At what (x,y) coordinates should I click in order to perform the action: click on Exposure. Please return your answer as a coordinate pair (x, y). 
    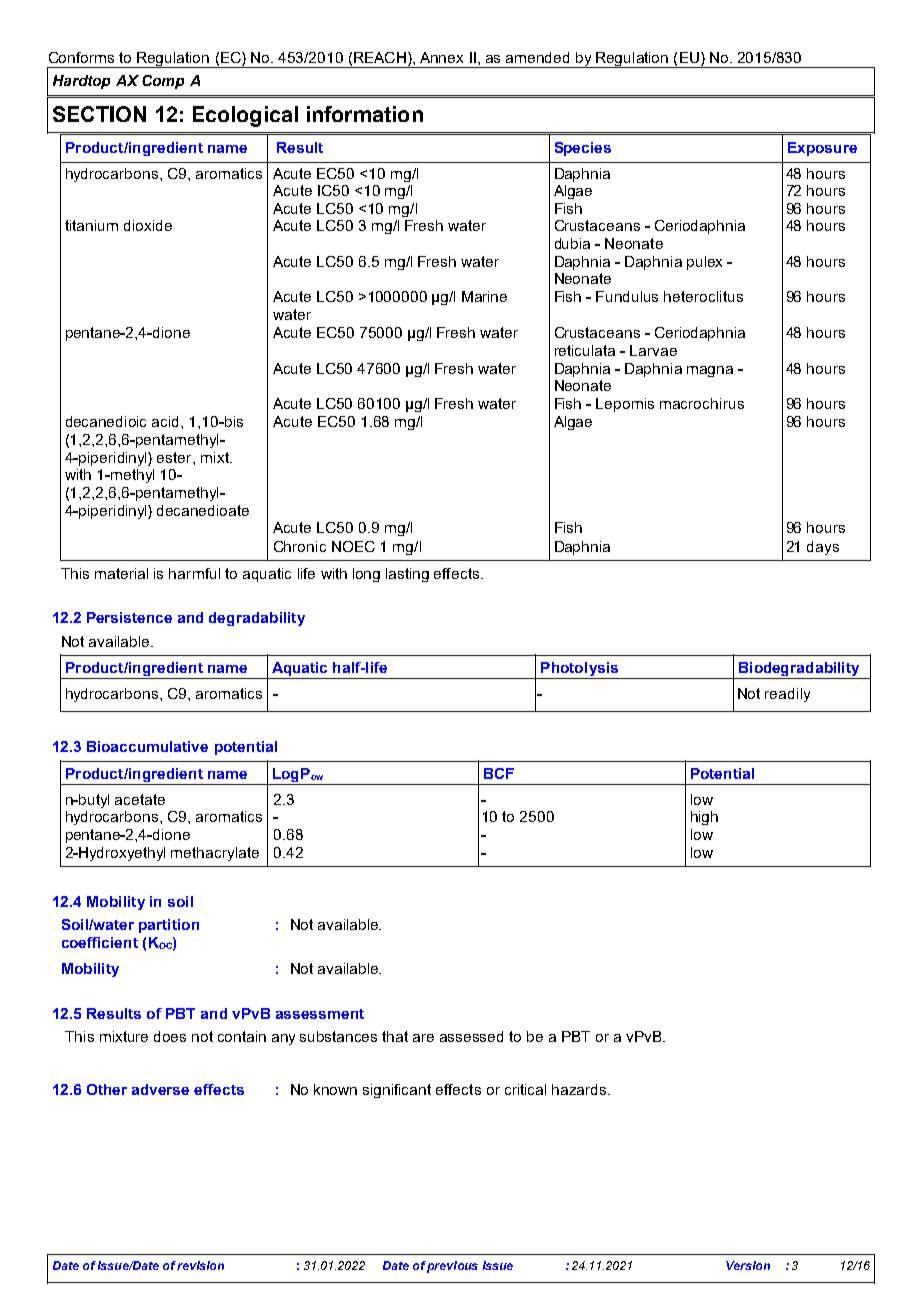
    Looking at the image, I should click on (822, 149).
